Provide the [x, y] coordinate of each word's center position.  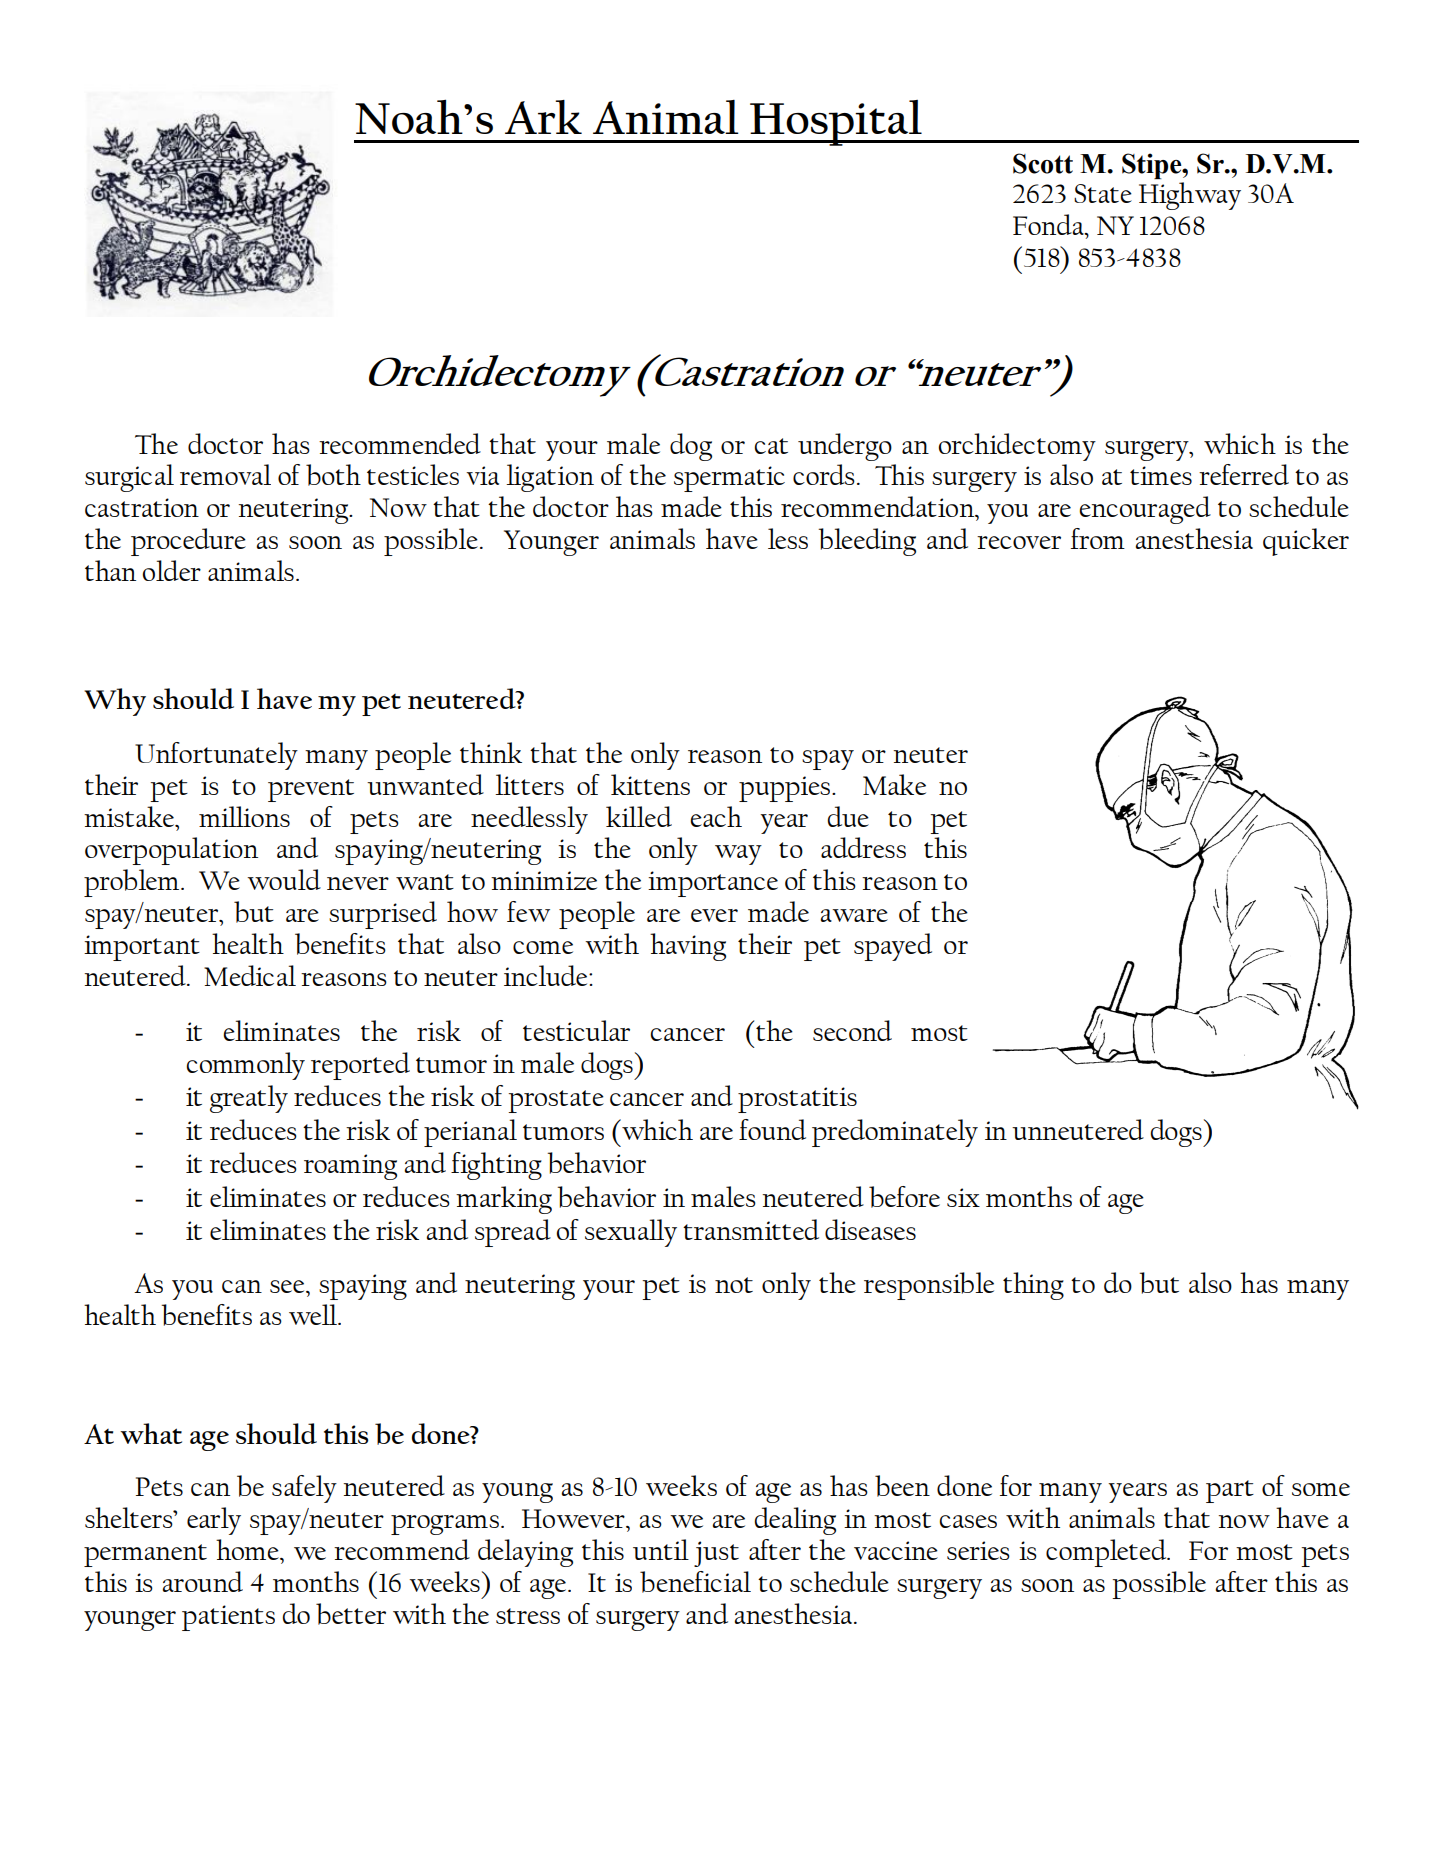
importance [713, 884]
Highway [1190, 196]
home [248, 1549]
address [863, 847]
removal [225, 474]
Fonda [1049, 224]
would [284, 879]
